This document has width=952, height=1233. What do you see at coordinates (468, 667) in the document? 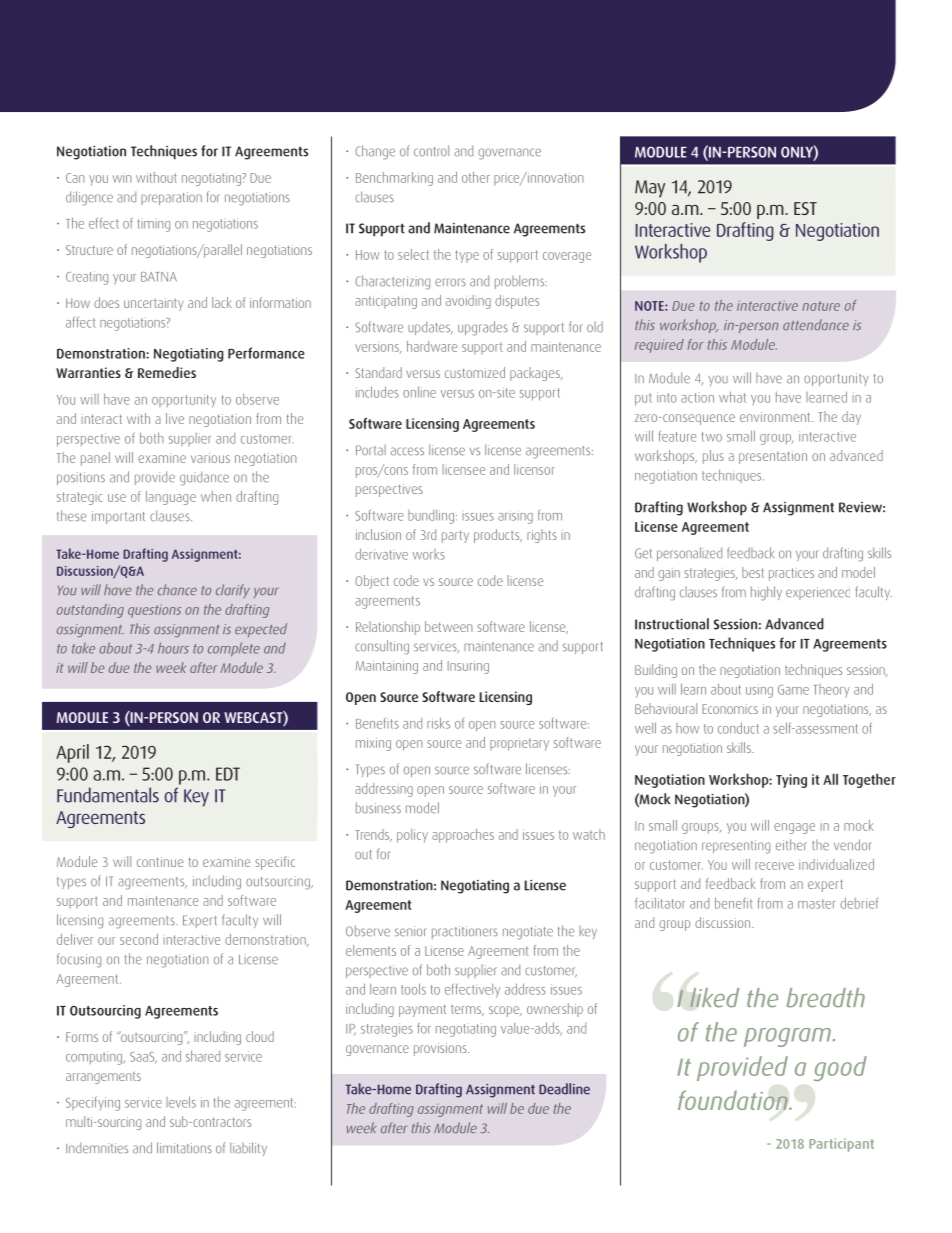
I see `Insuring` at bounding box center [468, 667].
